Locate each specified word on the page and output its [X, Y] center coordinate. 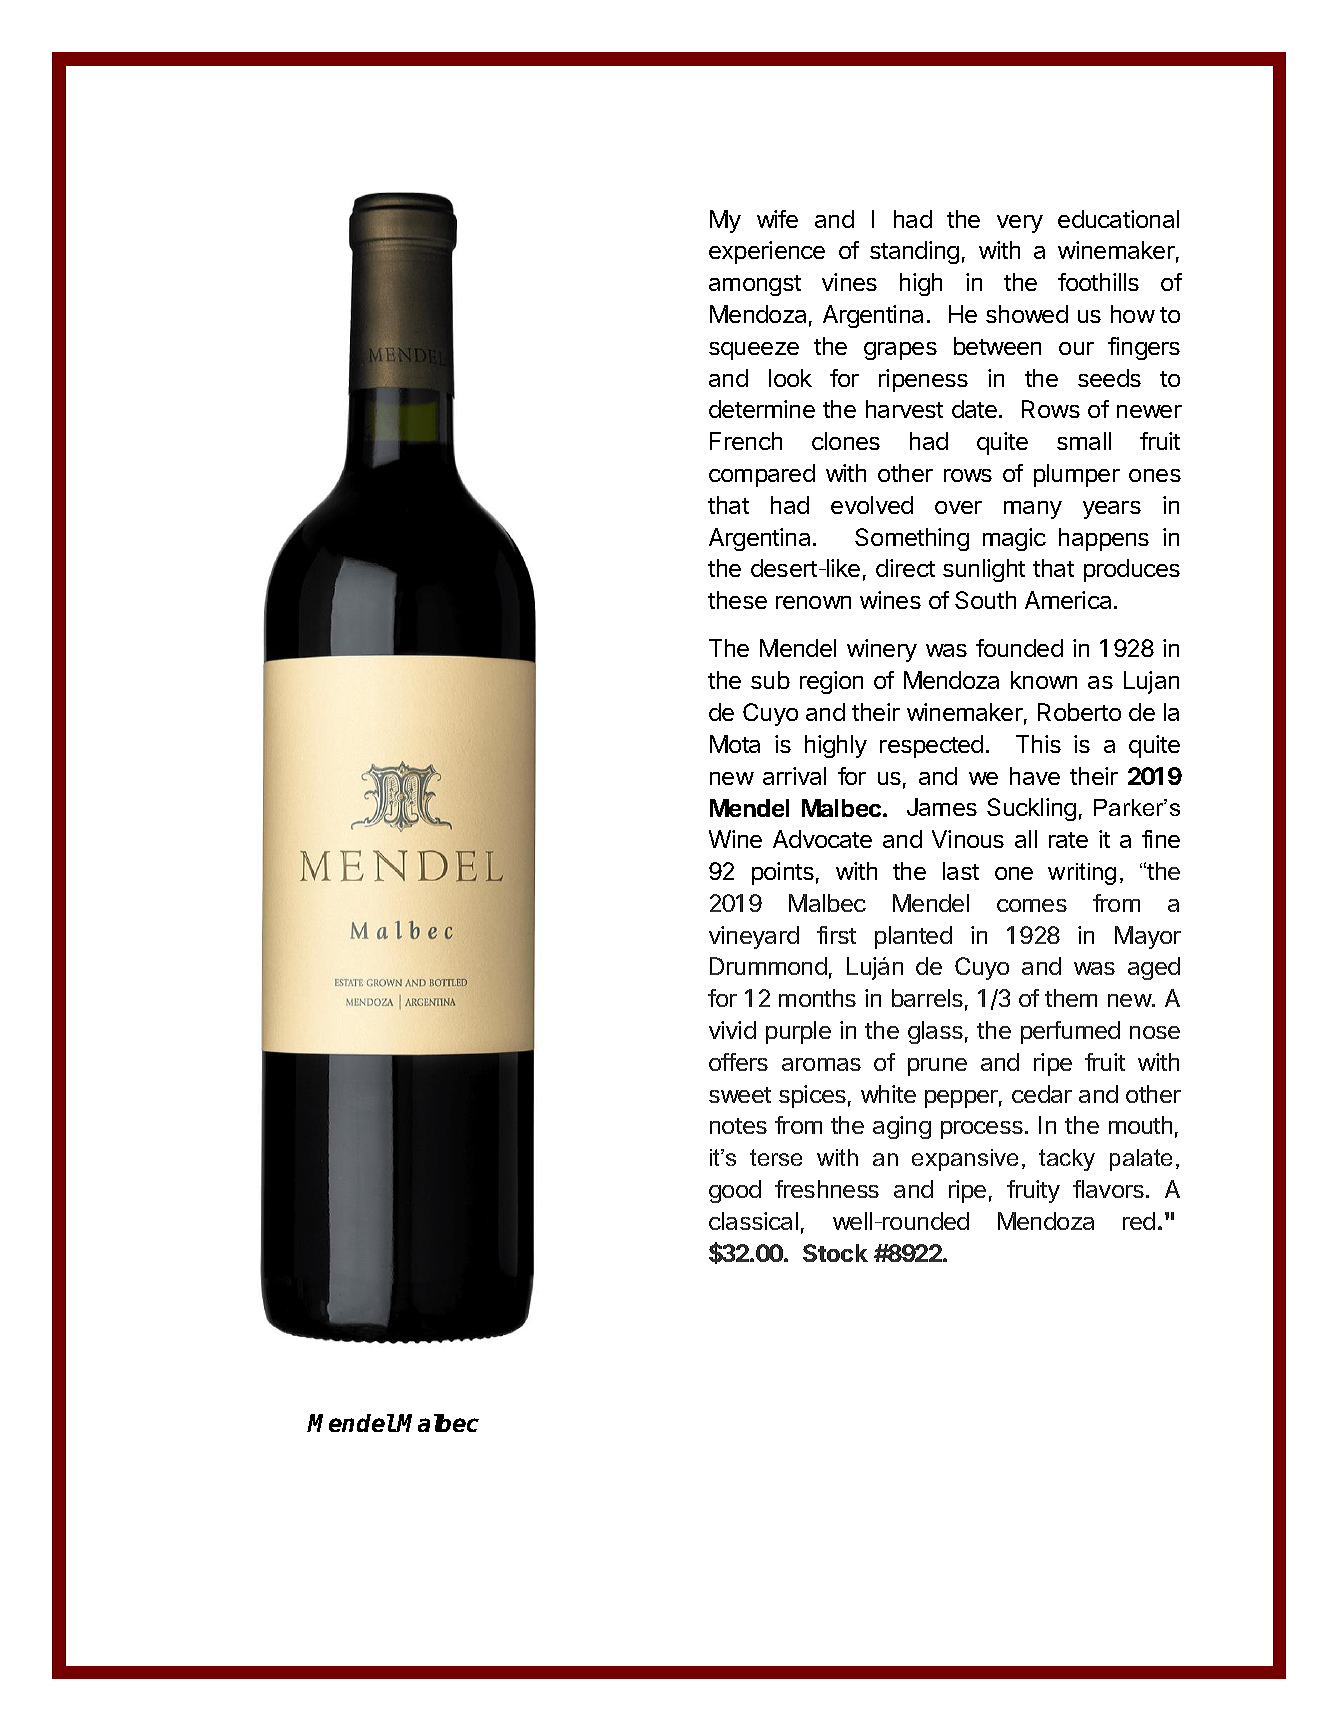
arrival [794, 776]
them [1071, 998]
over [958, 507]
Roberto [1079, 712]
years [1112, 510]
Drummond [768, 966]
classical [753, 1221]
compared [762, 475]
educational [1118, 219]
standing [914, 252]
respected [931, 746]
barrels [927, 998]
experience [767, 252]
